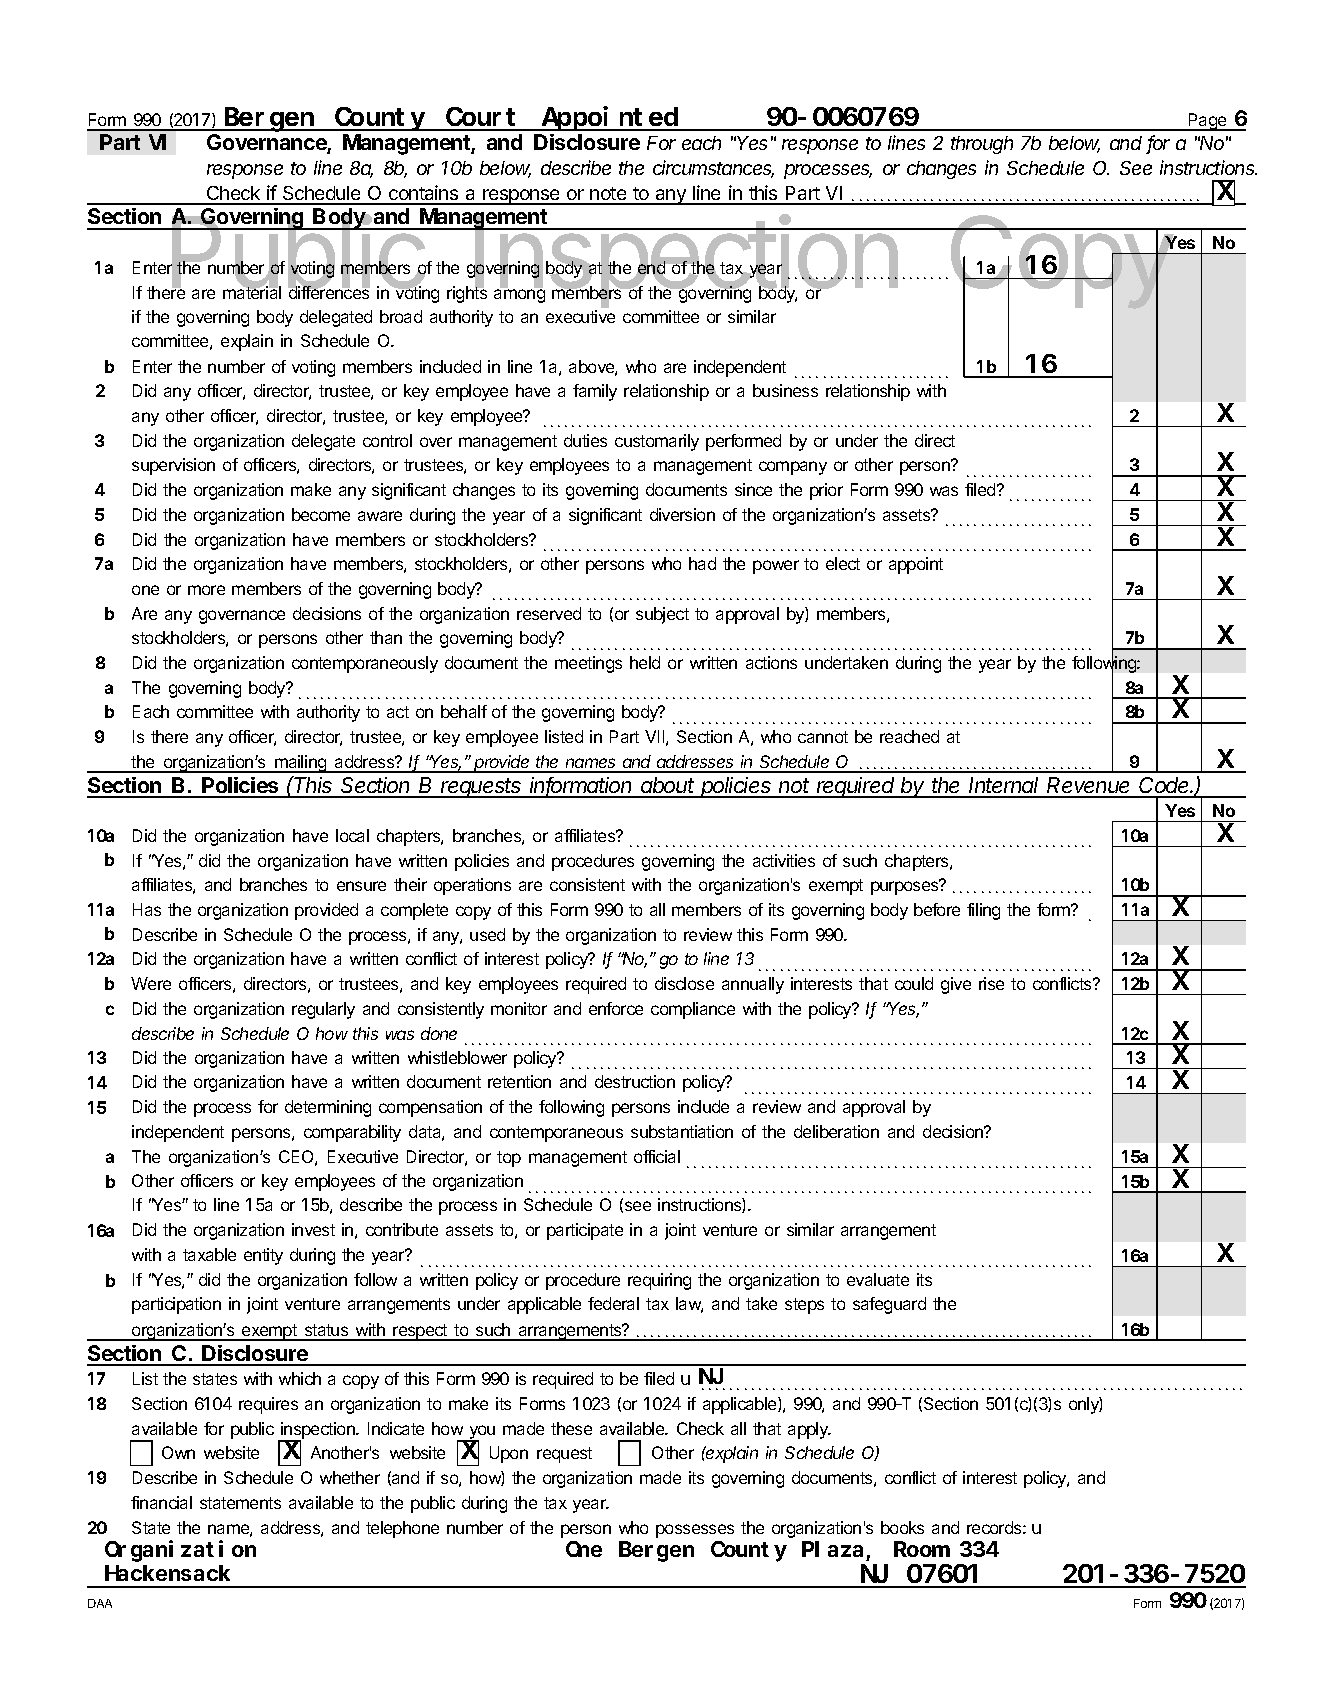 Image resolution: width=1336 pixels, height=1703 pixels. I want to click on rise, so click(991, 983).
